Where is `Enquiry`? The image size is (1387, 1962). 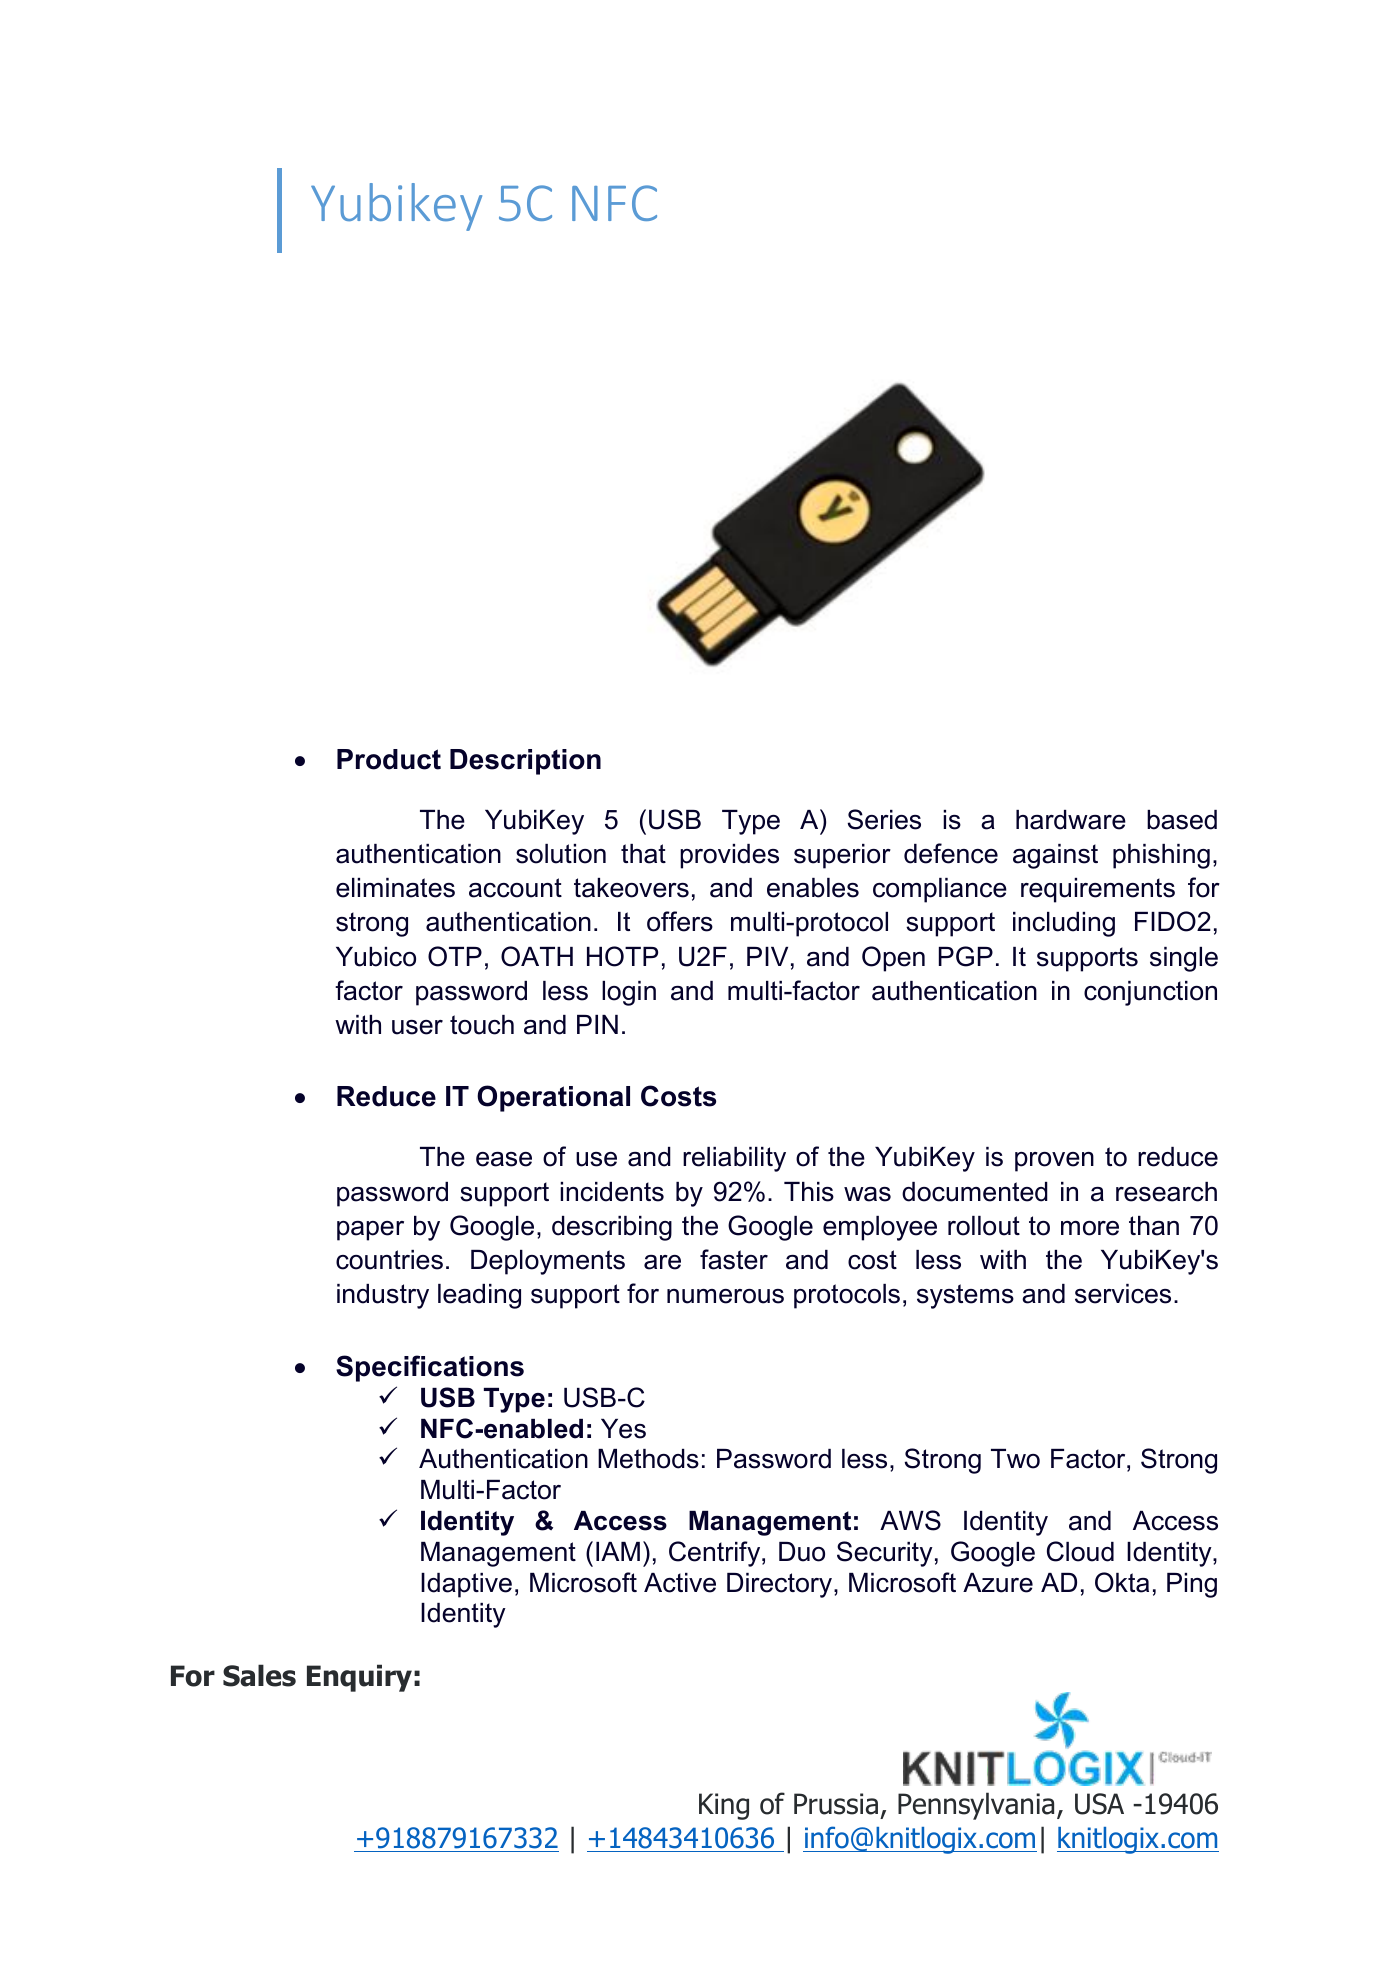
Enquiry is located at coordinates (359, 1678).
